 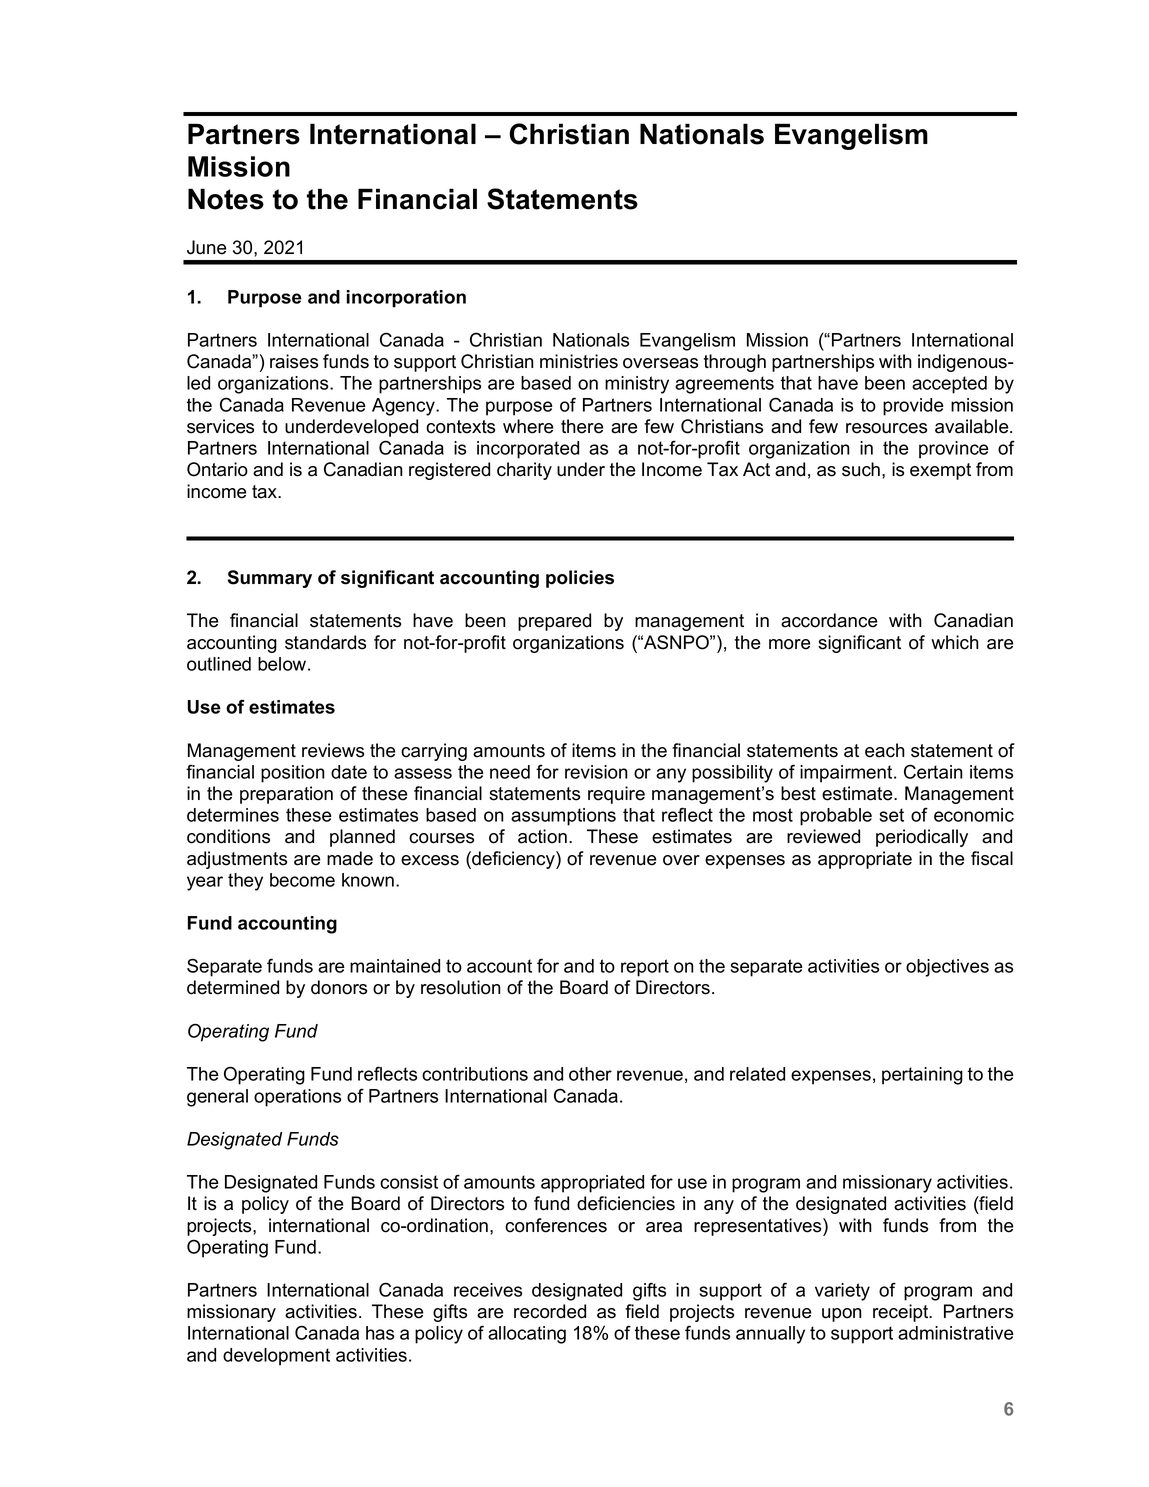 What do you see at coordinates (550, 1311) in the document?
I see `recorded` at bounding box center [550, 1311].
